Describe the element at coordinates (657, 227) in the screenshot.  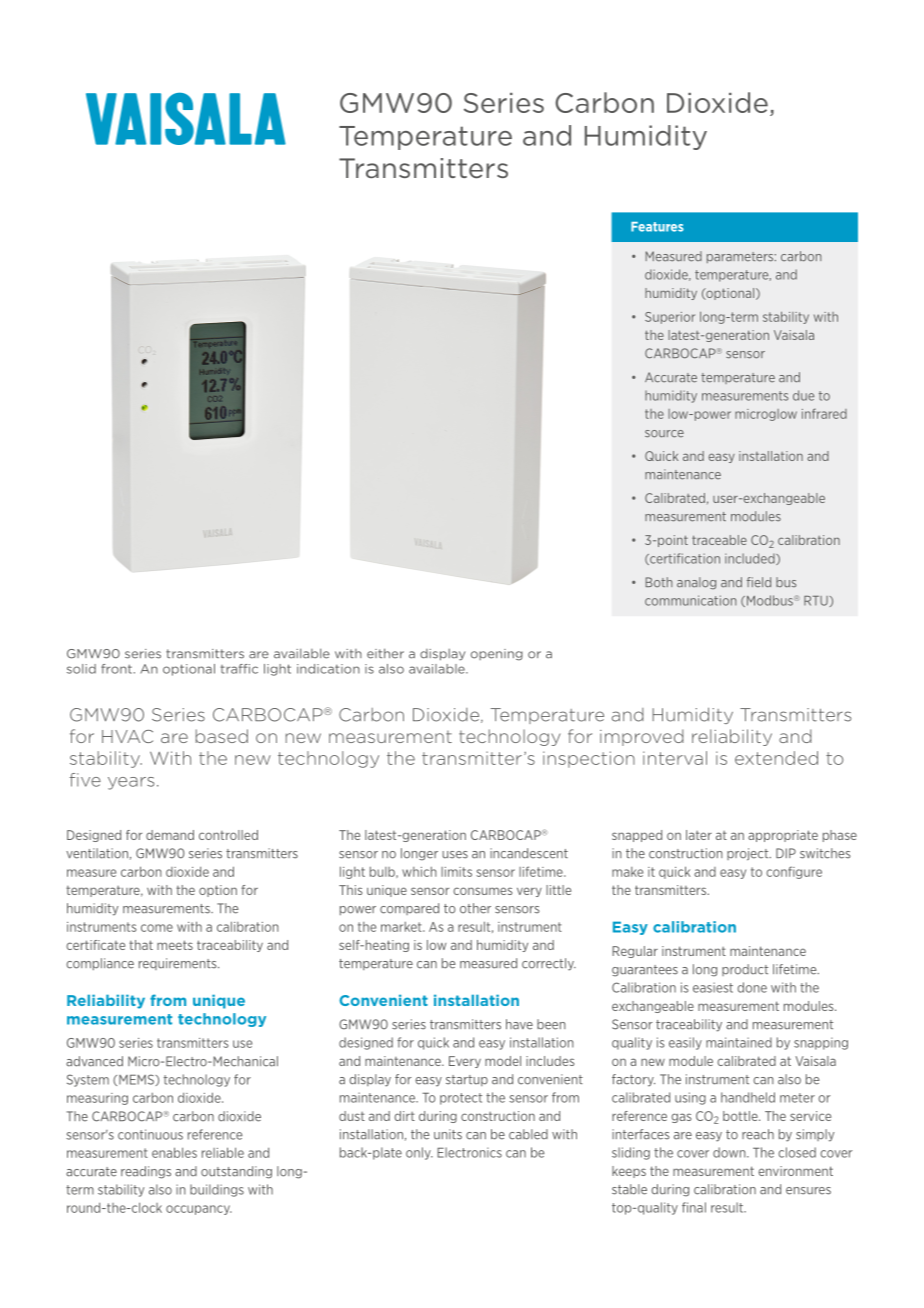
I see `Features` at that location.
